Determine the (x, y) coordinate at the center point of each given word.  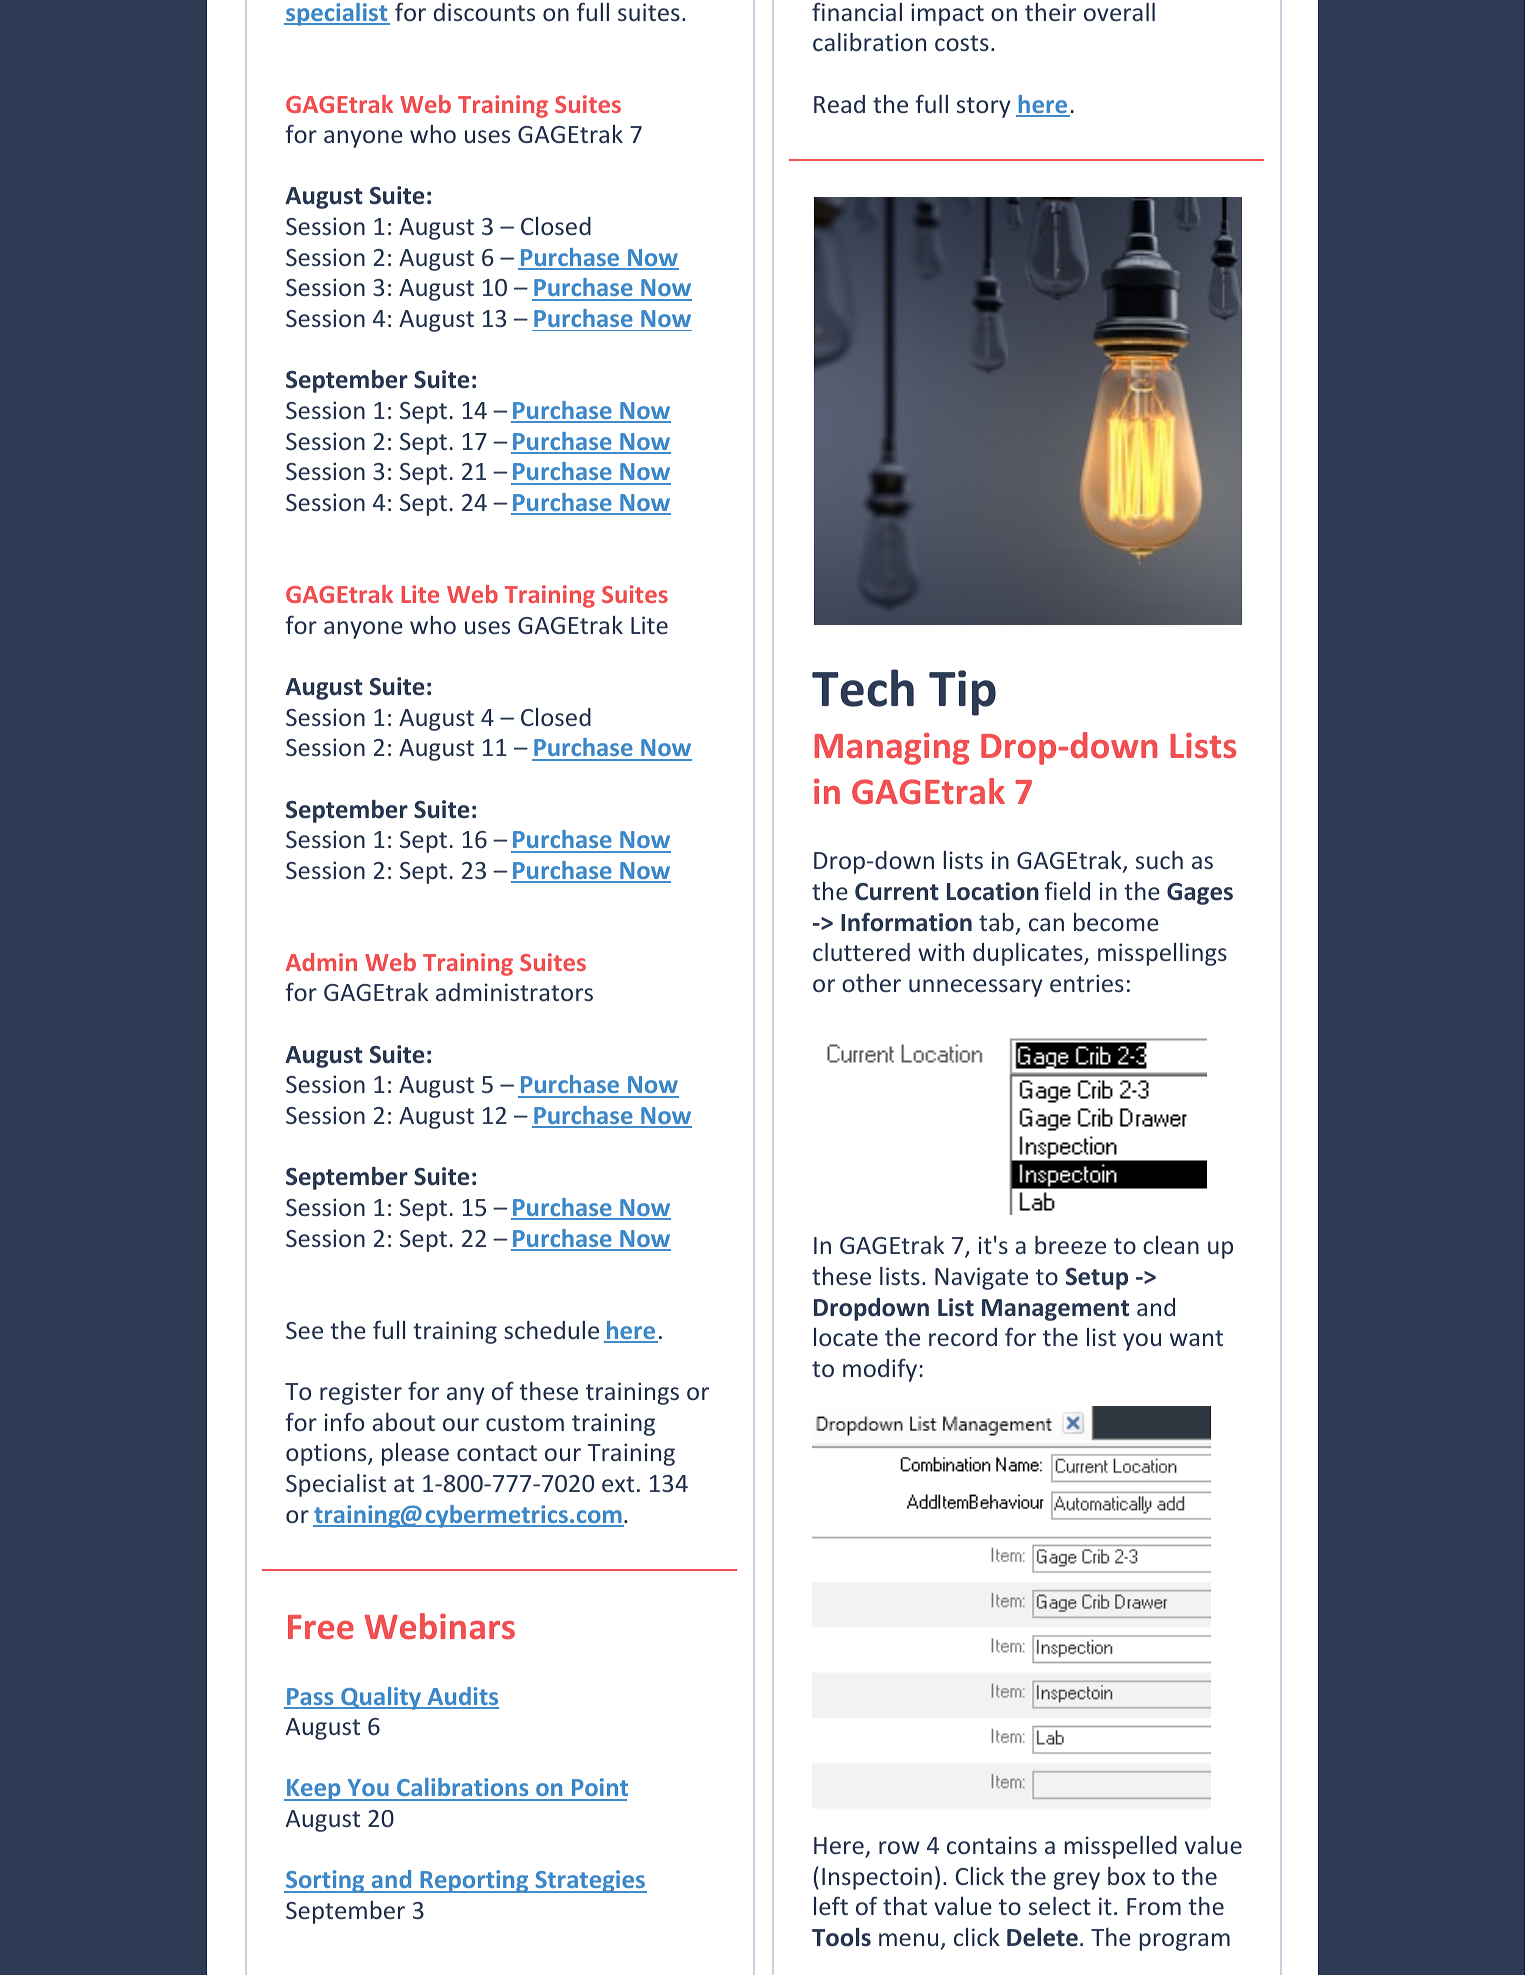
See (304, 1330)
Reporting (474, 1881)
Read (839, 104)
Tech (863, 688)
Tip (962, 693)
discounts (484, 12)
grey (1076, 1881)
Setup (1097, 1279)
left (831, 1905)
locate (846, 1337)
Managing (892, 749)
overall (1119, 12)
